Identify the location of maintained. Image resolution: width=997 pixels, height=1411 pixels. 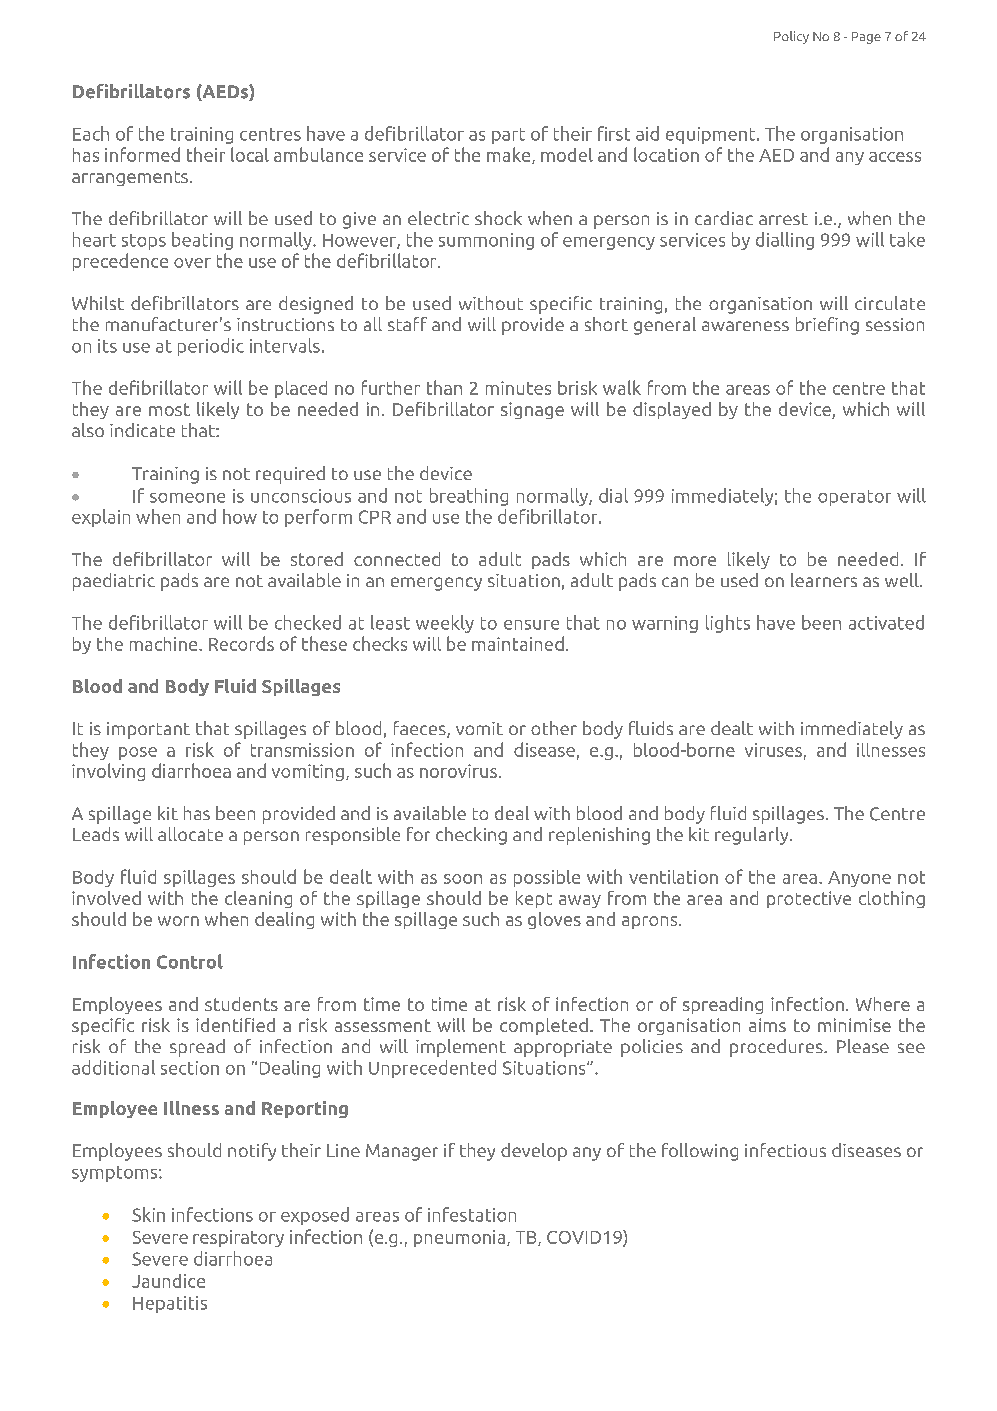
(518, 643).
